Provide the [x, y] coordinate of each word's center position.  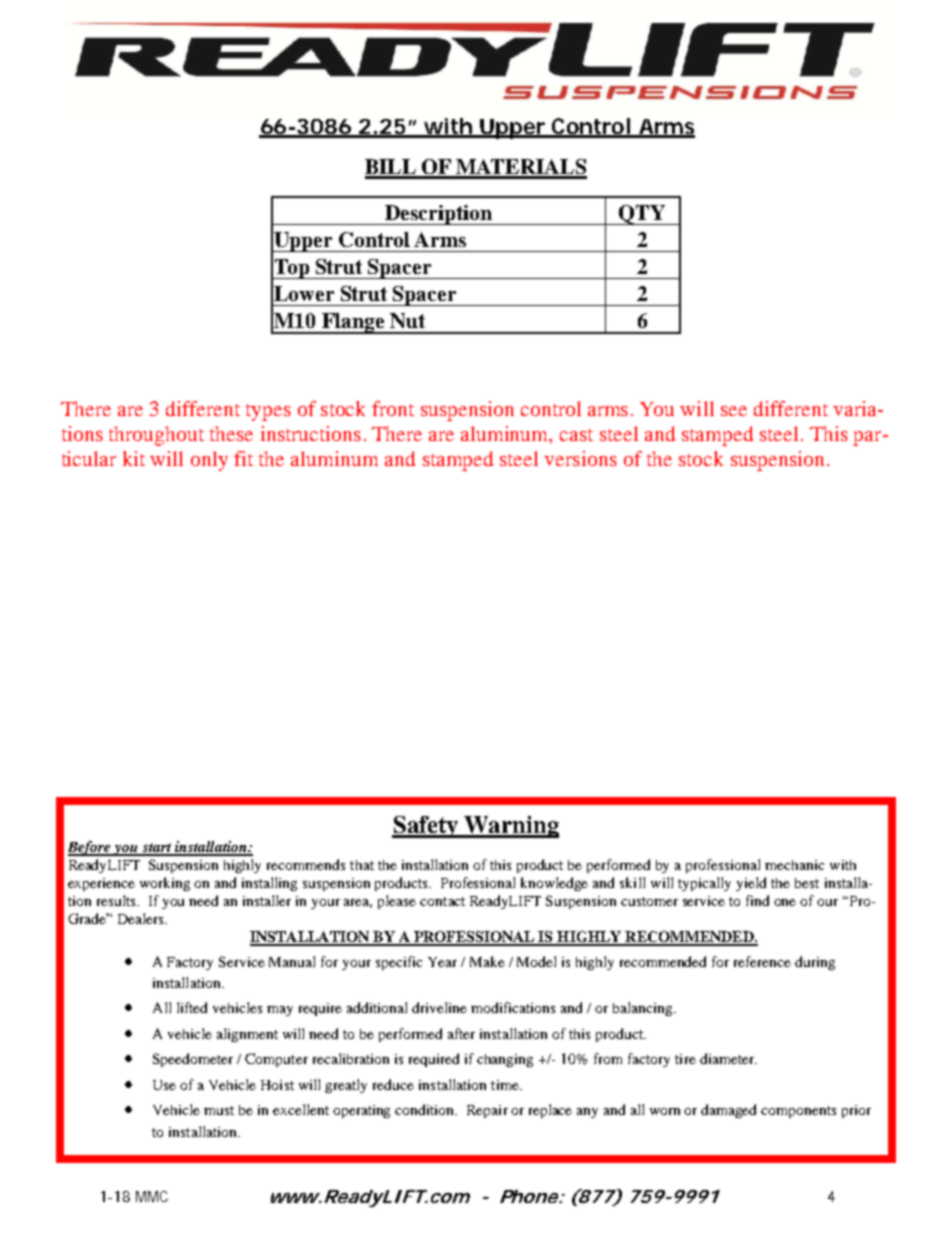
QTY [642, 215]
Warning [511, 827]
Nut [407, 320]
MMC [152, 1196]
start [157, 849]
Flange [353, 323]
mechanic [794, 865]
